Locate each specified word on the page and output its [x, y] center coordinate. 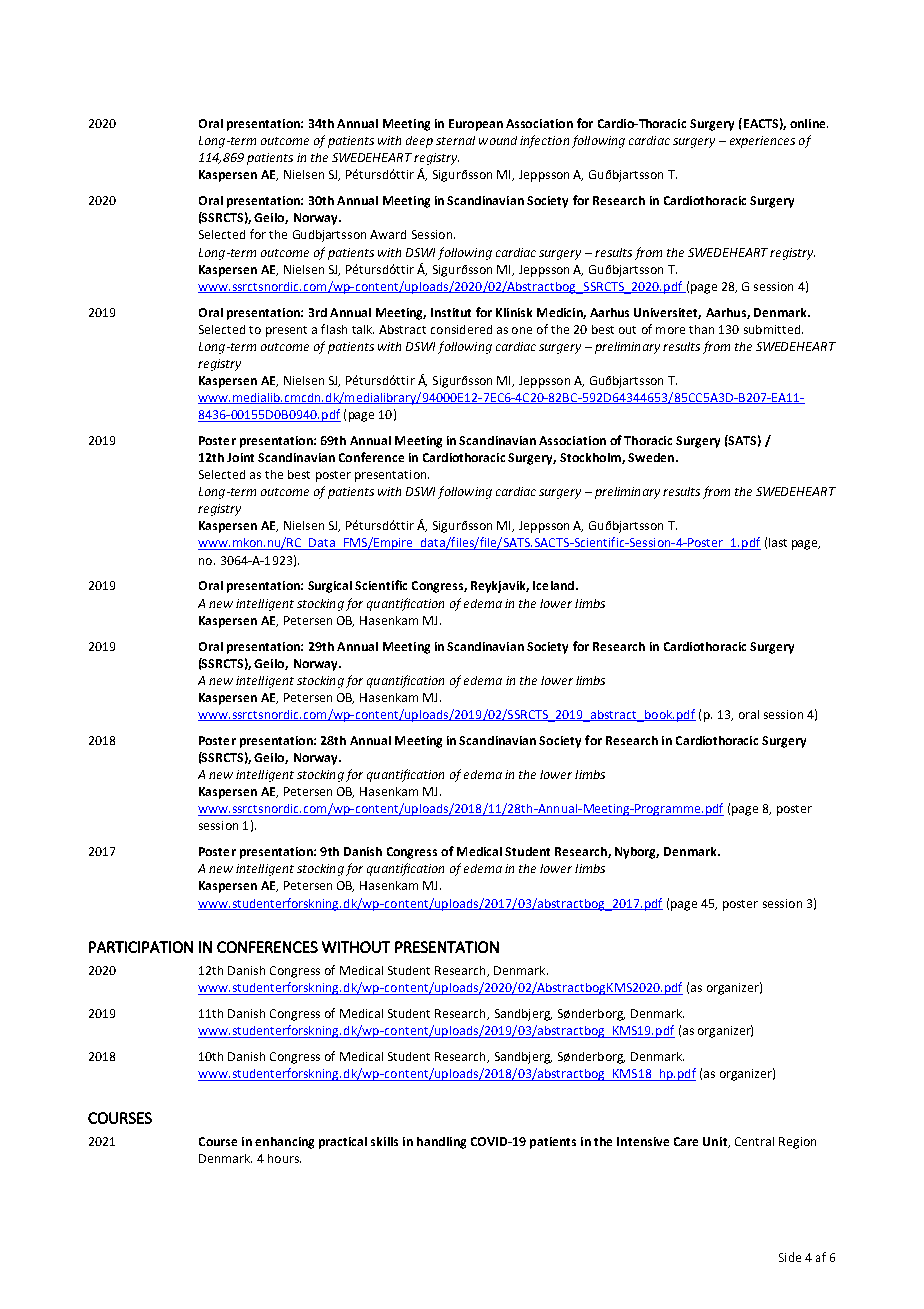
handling [441, 1143]
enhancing [284, 1143]
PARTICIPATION [141, 947]
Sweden [652, 457]
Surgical [330, 587]
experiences [762, 142]
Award [388, 234]
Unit [716, 1142]
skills [384, 1141]
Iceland [553, 585]
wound [498, 140]
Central [754, 1141]
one [522, 330]
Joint [240, 457]
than [701, 329]
